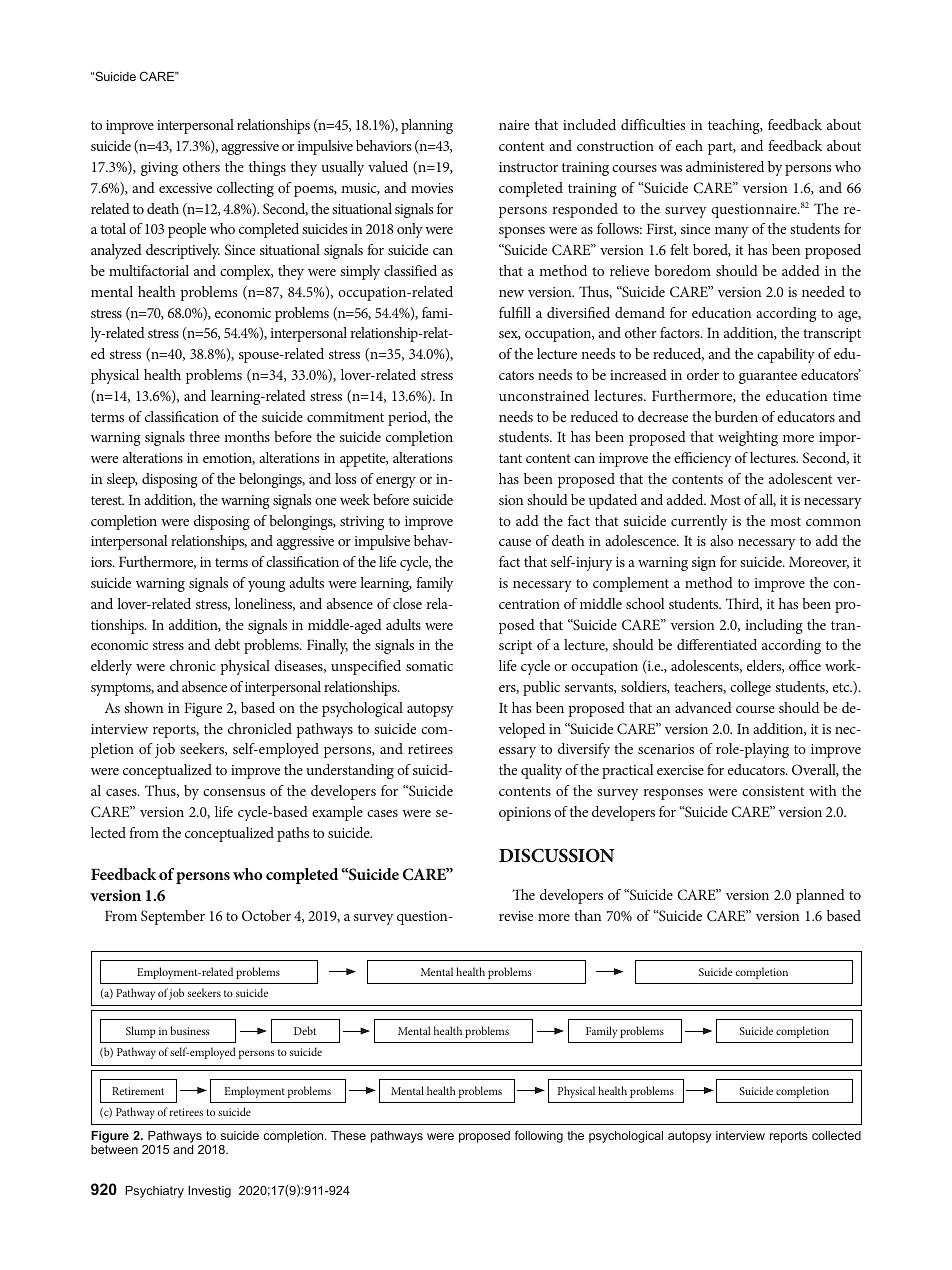  I want to click on shown, so click(143, 707).
